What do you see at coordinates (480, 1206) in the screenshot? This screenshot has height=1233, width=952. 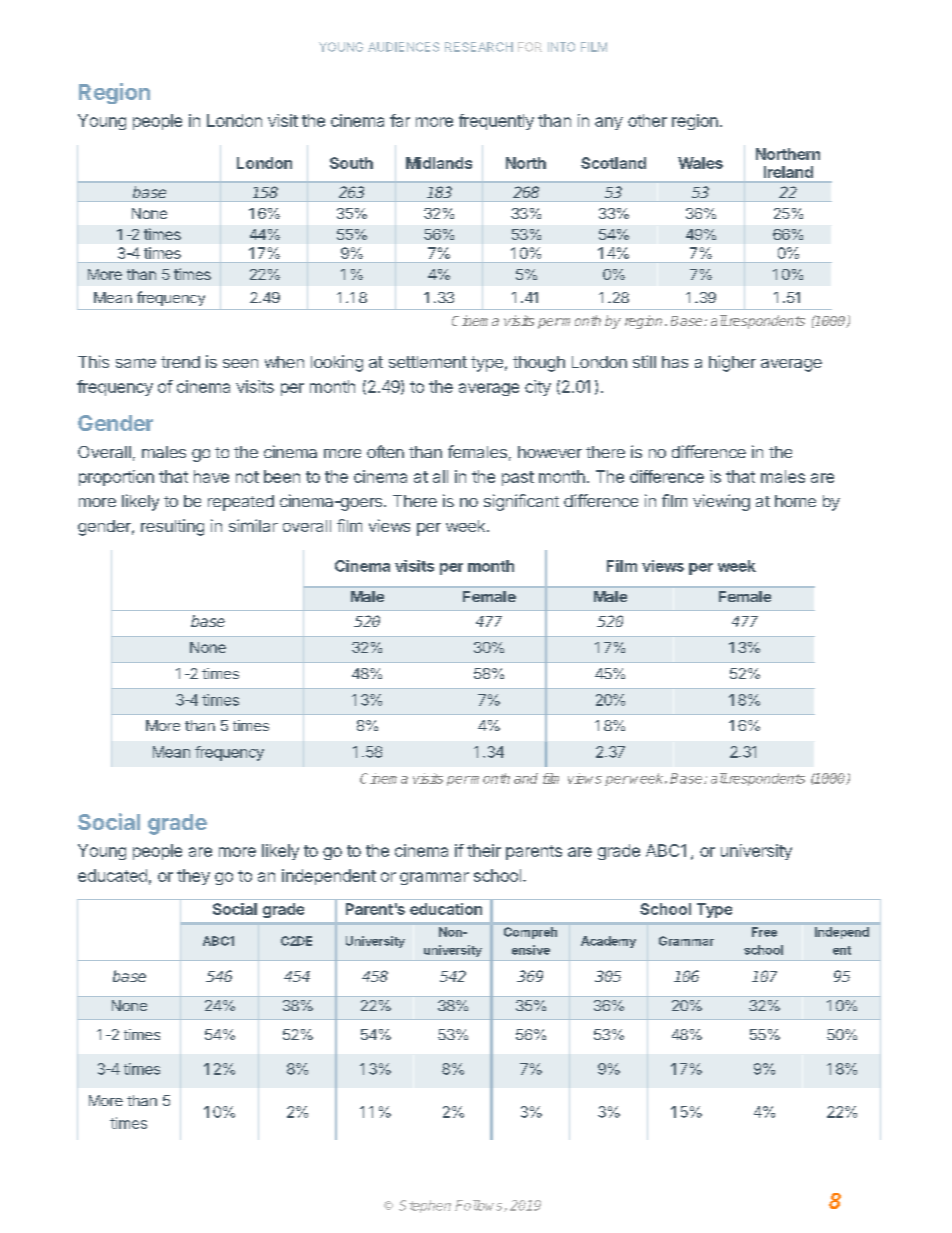 I see `Follows` at bounding box center [480, 1206].
